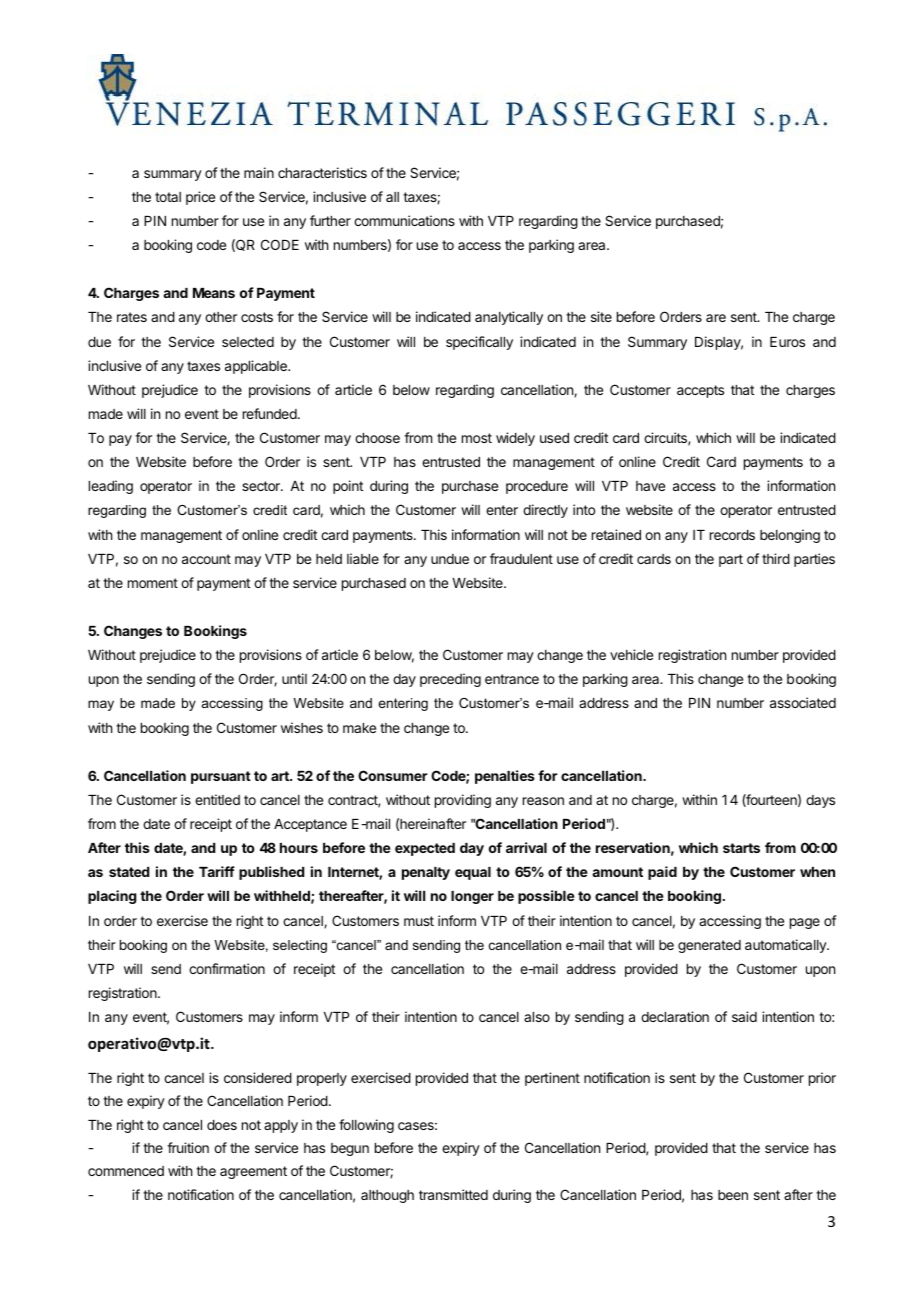  What do you see at coordinates (404, 220) in the image?
I see `communications` at bounding box center [404, 220].
